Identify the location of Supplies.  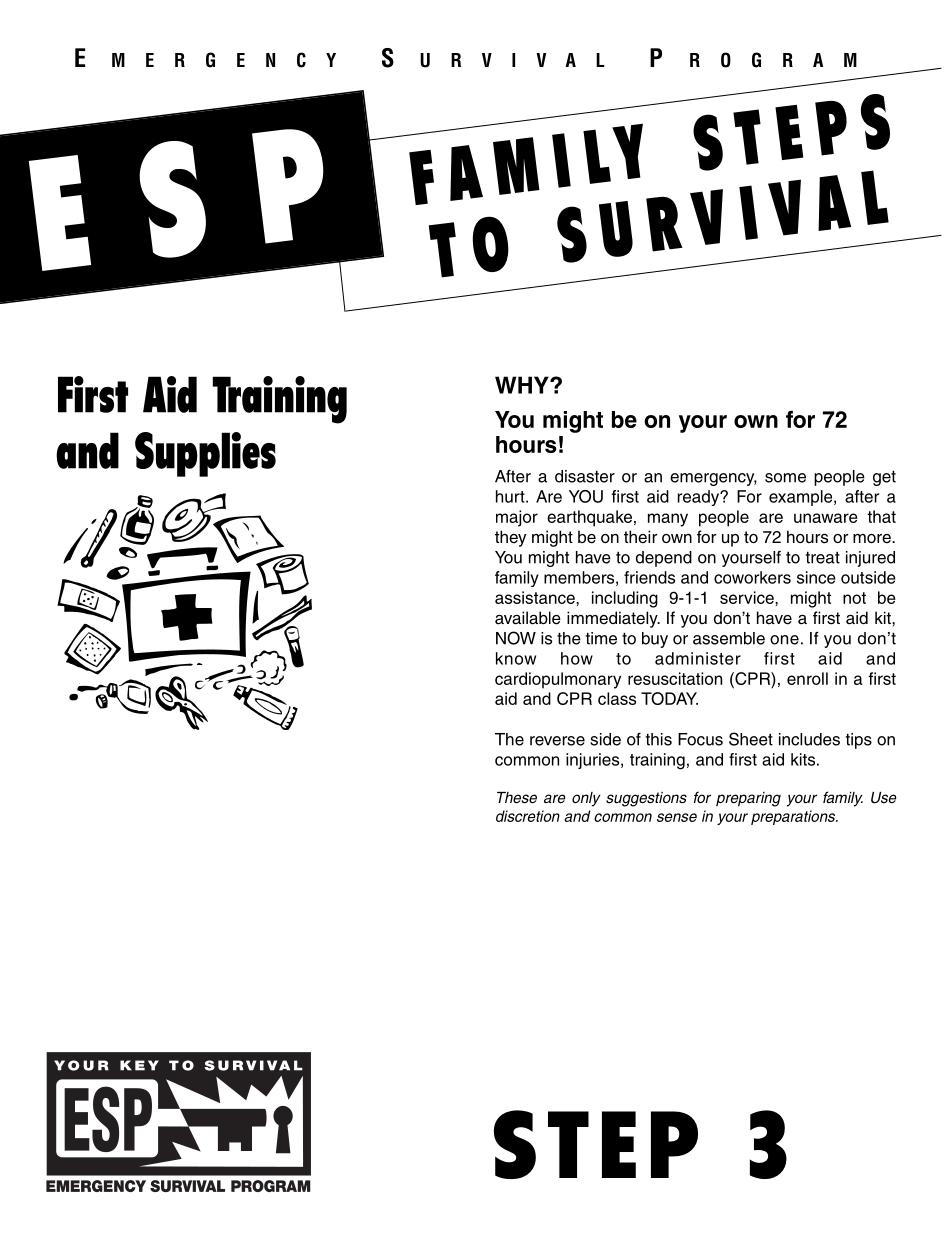
(205, 454).
